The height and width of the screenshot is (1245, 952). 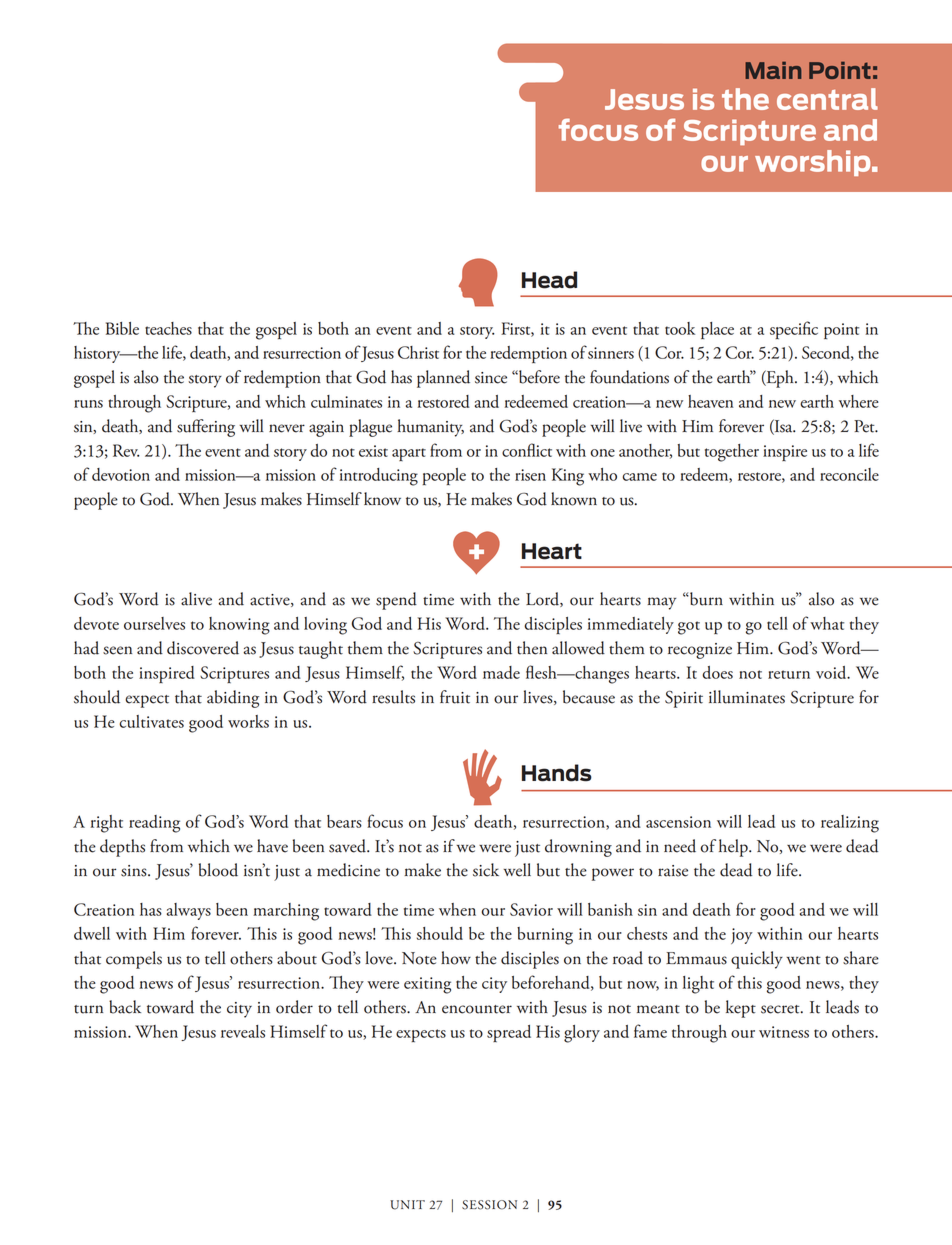 I want to click on always, so click(x=189, y=911).
